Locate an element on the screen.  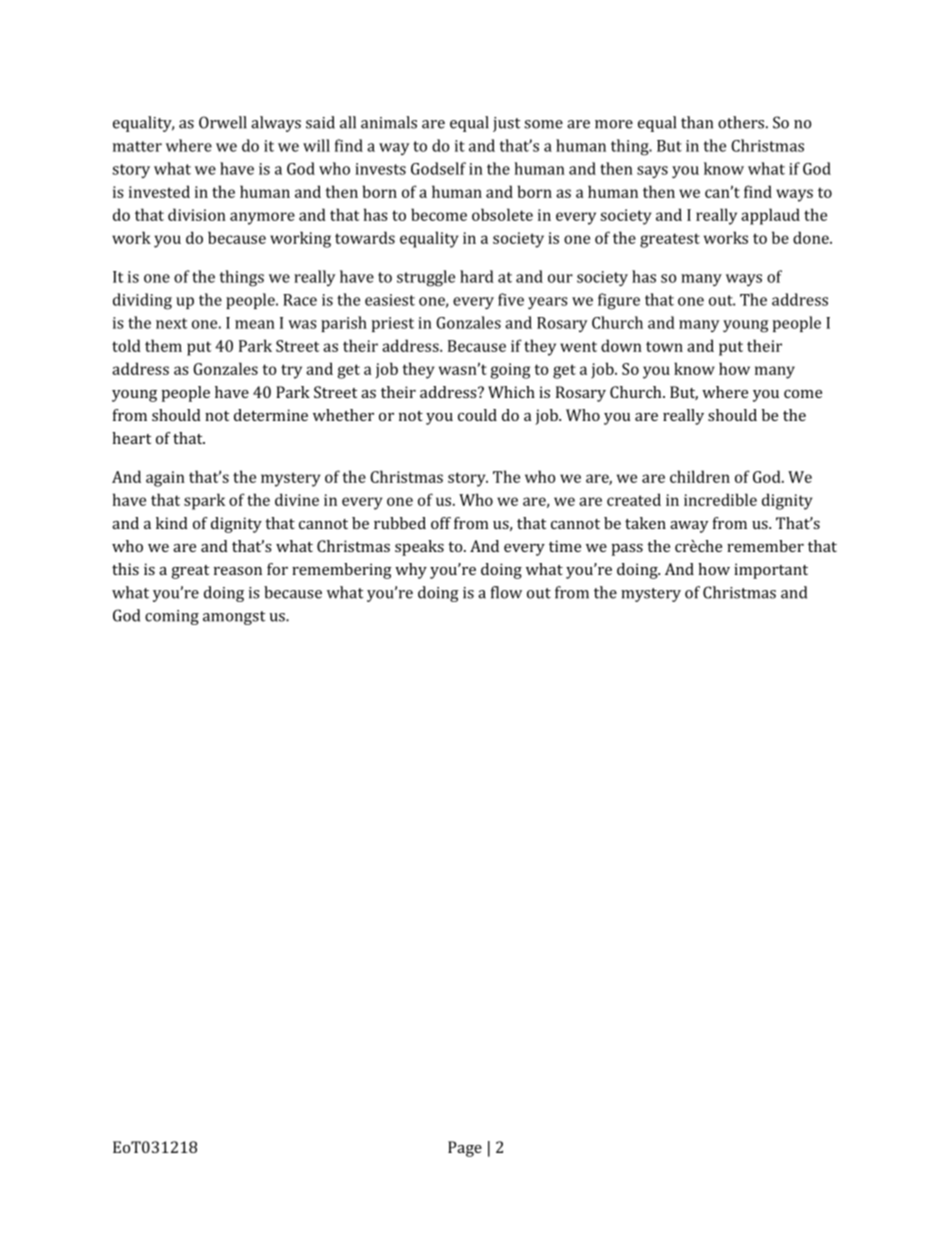
important is located at coordinates (771, 571).
